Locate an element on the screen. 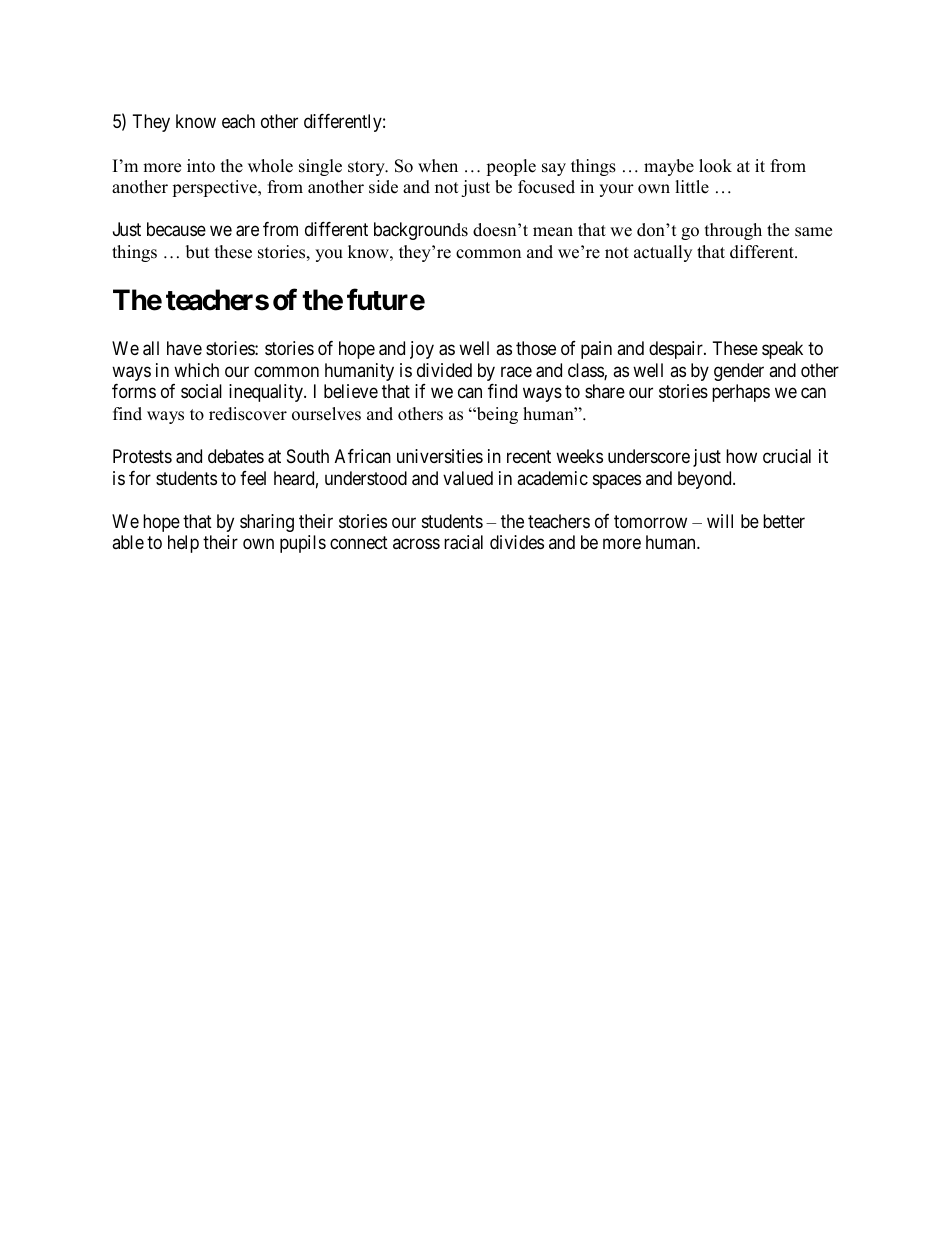  speak is located at coordinates (782, 350).
